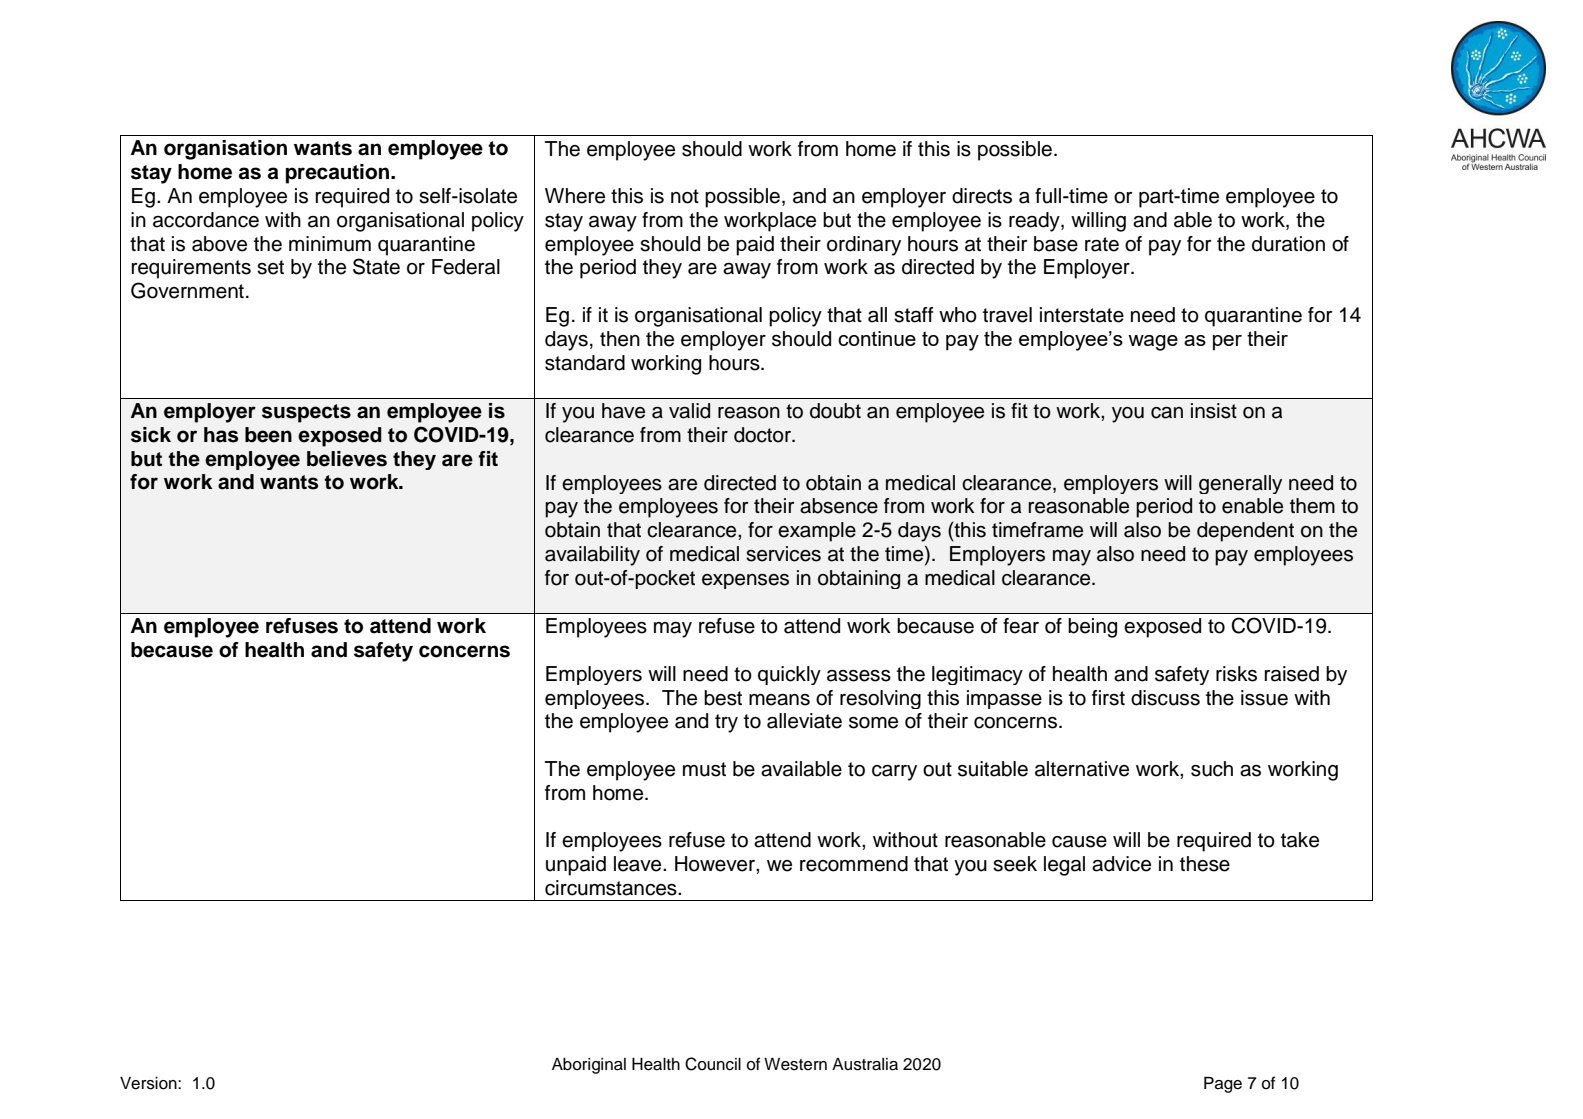 The width and height of the document is (1583, 1119). What do you see at coordinates (689, 411) in the document?
I see `valid` at bounding box center [689, 411].
